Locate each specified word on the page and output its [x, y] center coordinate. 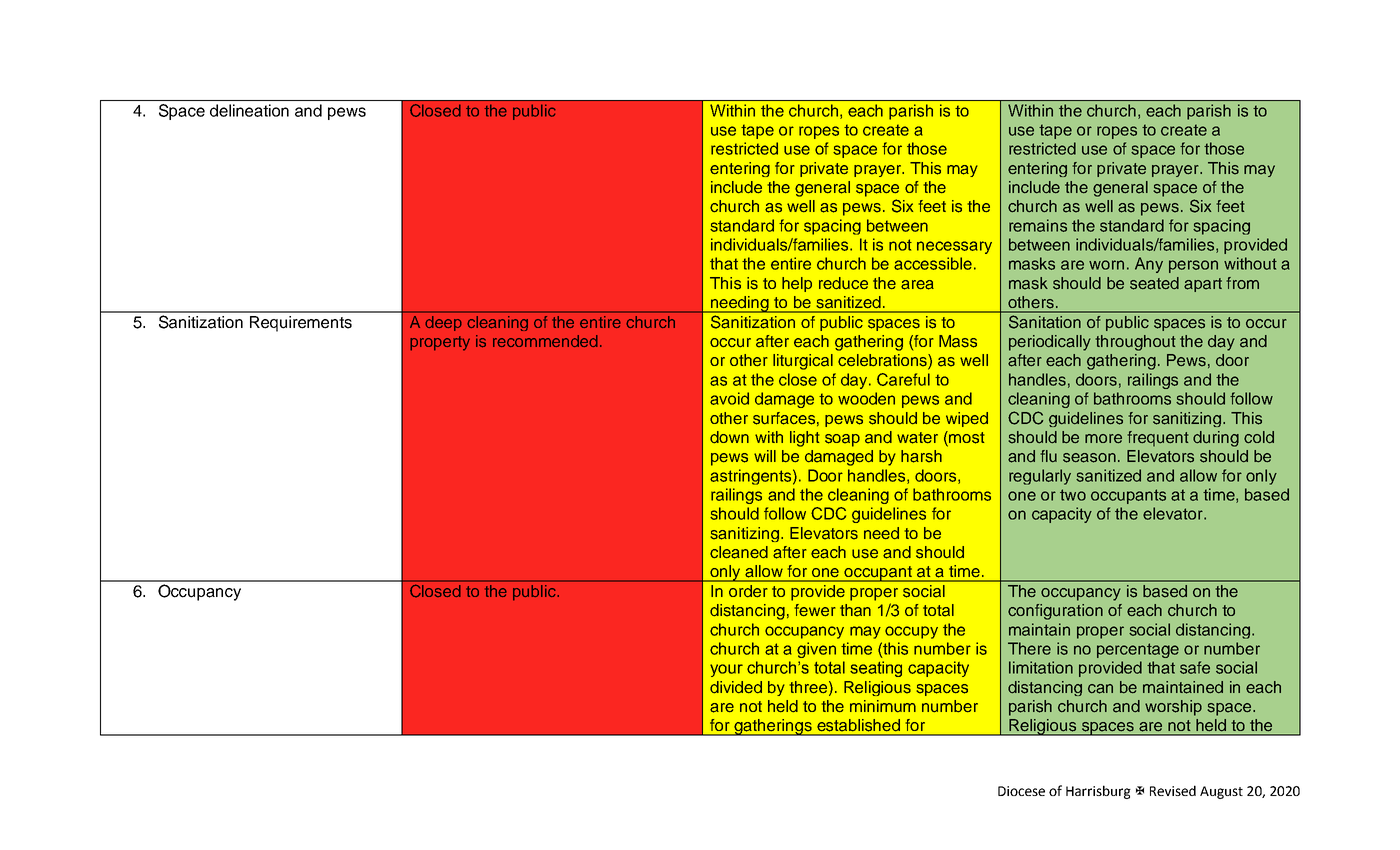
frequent [1158, 439]
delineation [249, 110]
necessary [954, 247]
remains [1038, 225]
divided [736, 687]
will [765, 456]
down [729, 437]
